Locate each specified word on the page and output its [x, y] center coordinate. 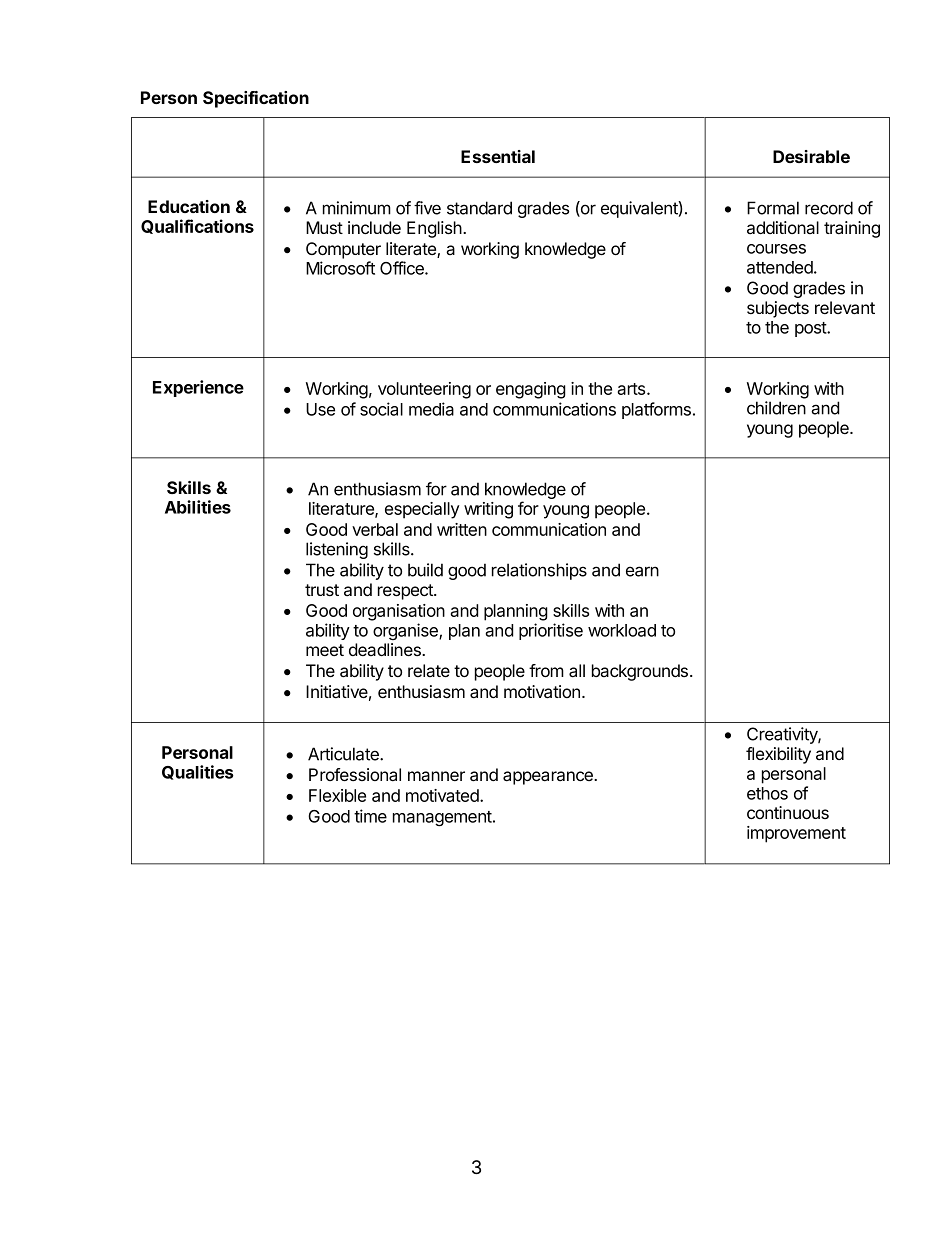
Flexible [337, 795]
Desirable [811, 156]
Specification [256, 99]
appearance [549, 778]
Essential [498, 156]
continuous [788, 812]
